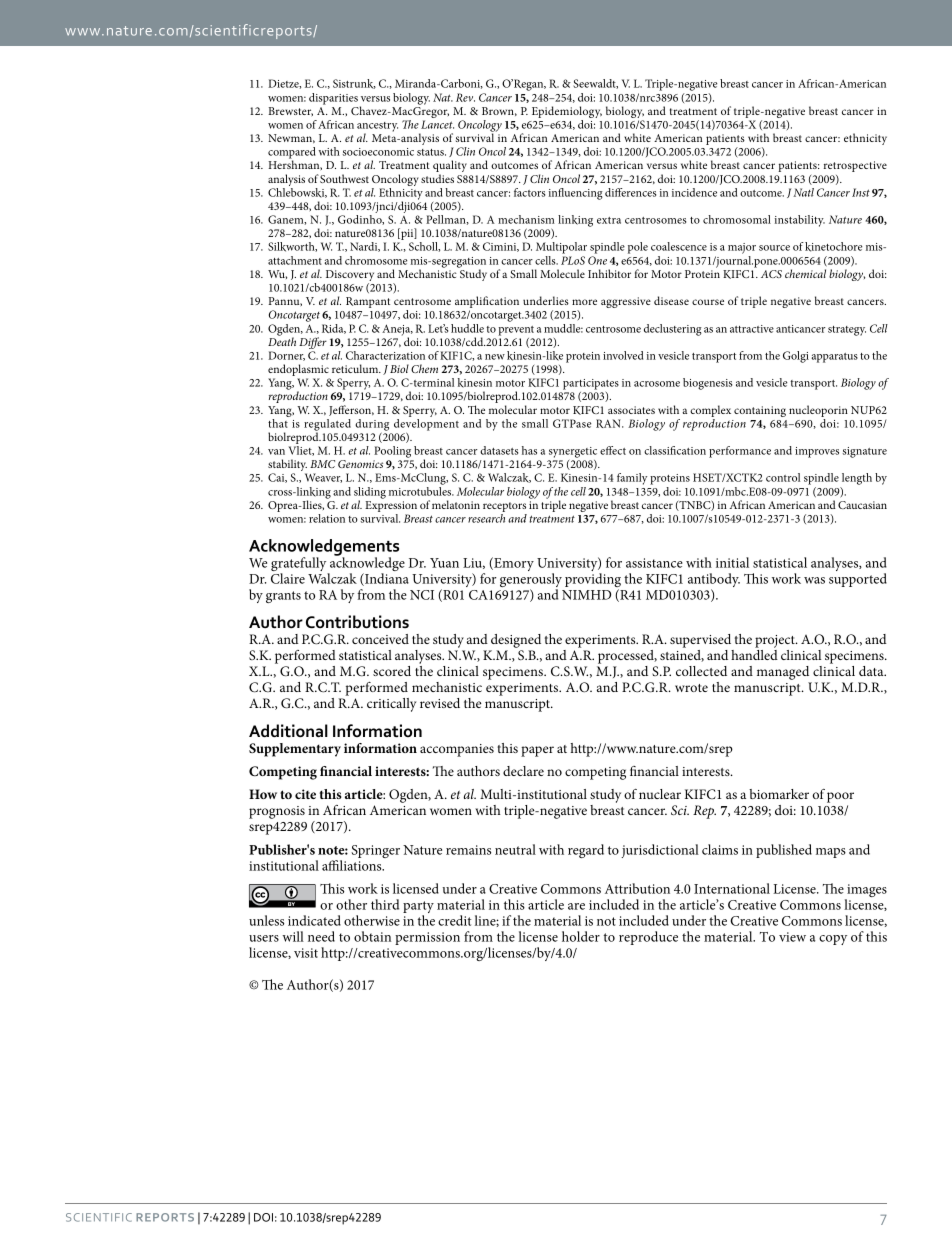 Image resolution: width=952 pixels, height=1251 pixels. Describe the element at coordinates (321, 936) in the image. I see `need` at that location.
